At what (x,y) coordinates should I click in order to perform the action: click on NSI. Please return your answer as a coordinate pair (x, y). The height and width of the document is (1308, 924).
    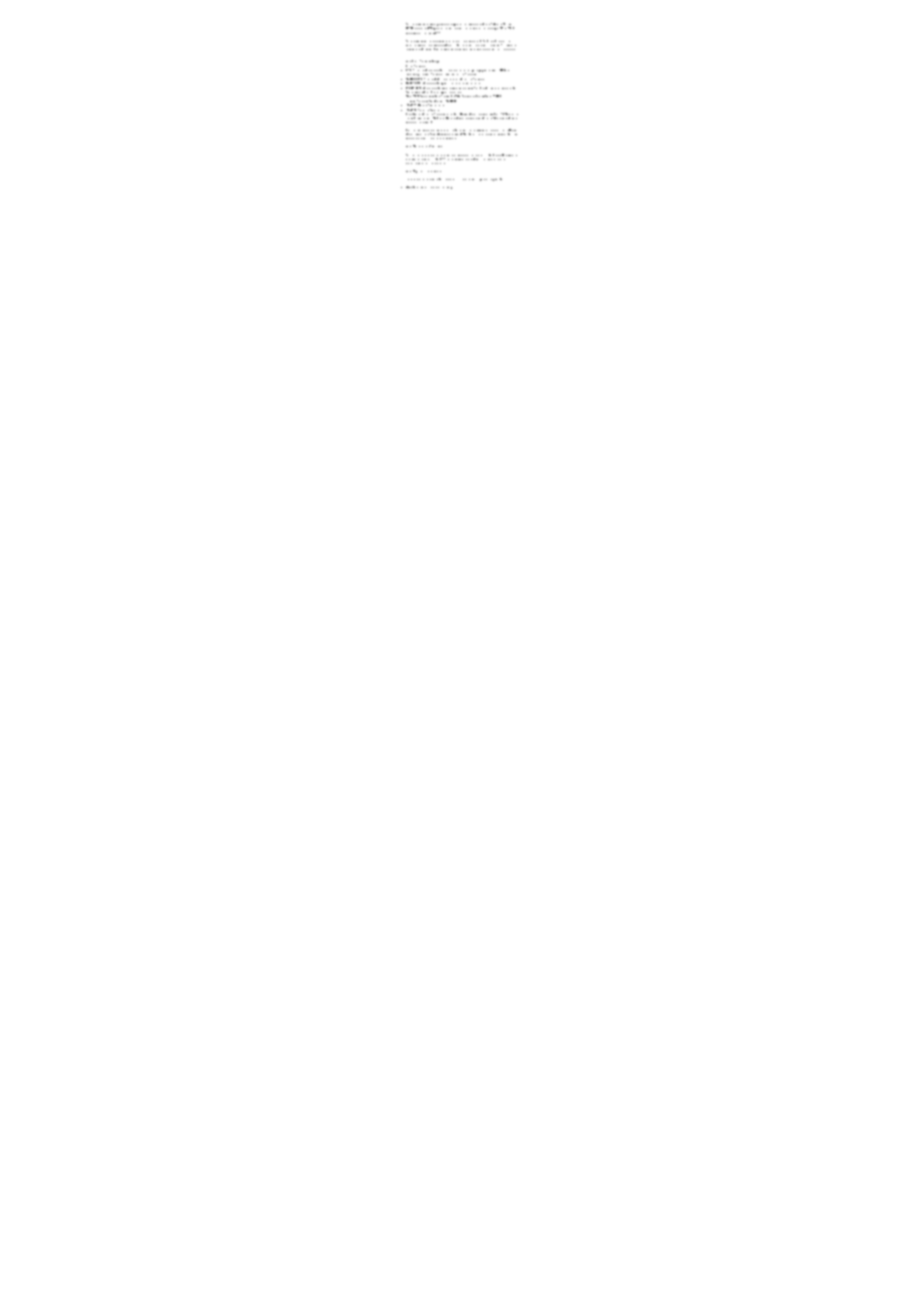
    Looking at the image, I should click on (501, 28).
